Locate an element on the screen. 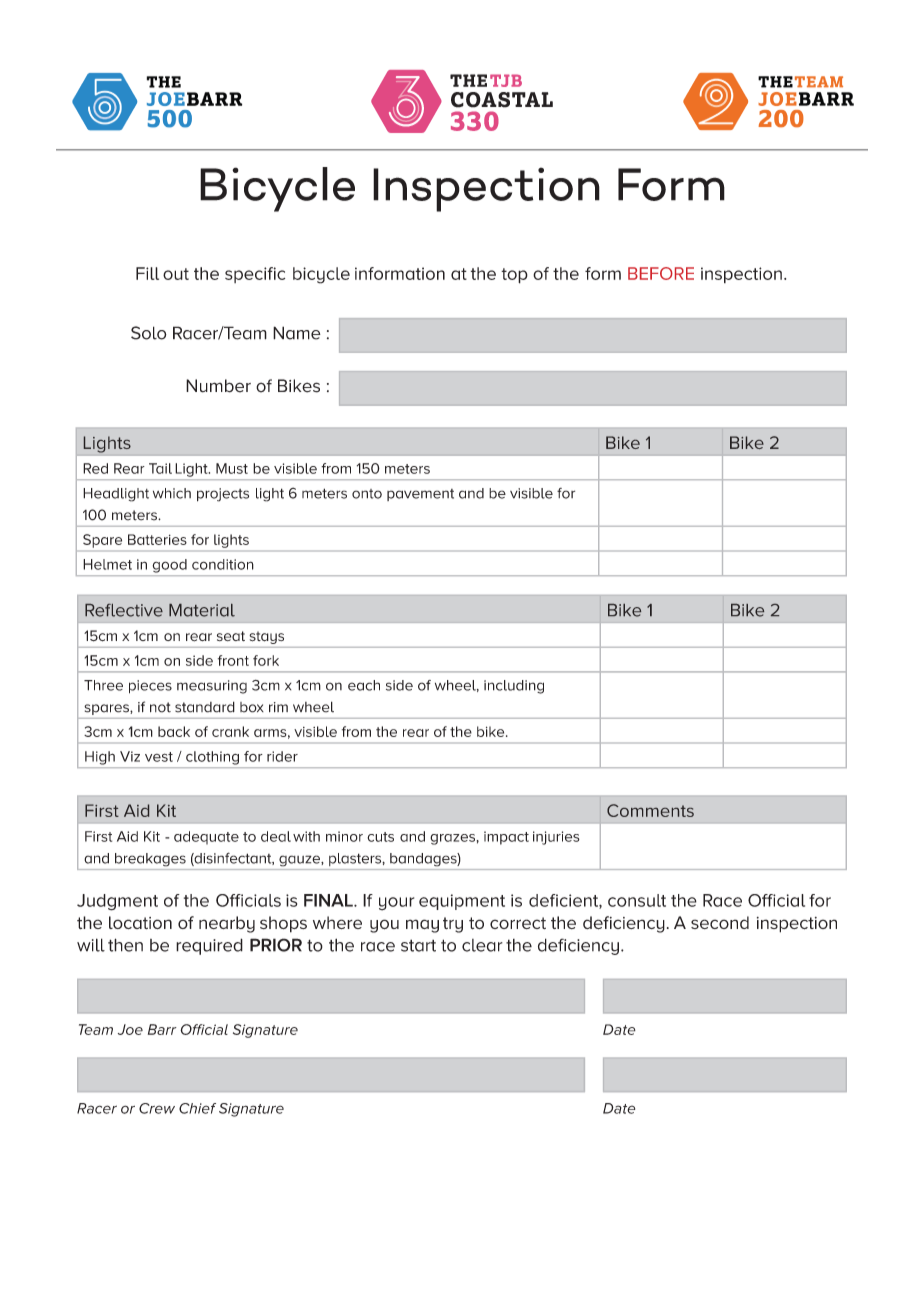 Image resolution: width=924 pixels, height=1308 pixels. pavement is located at coordinates (420, 495).
